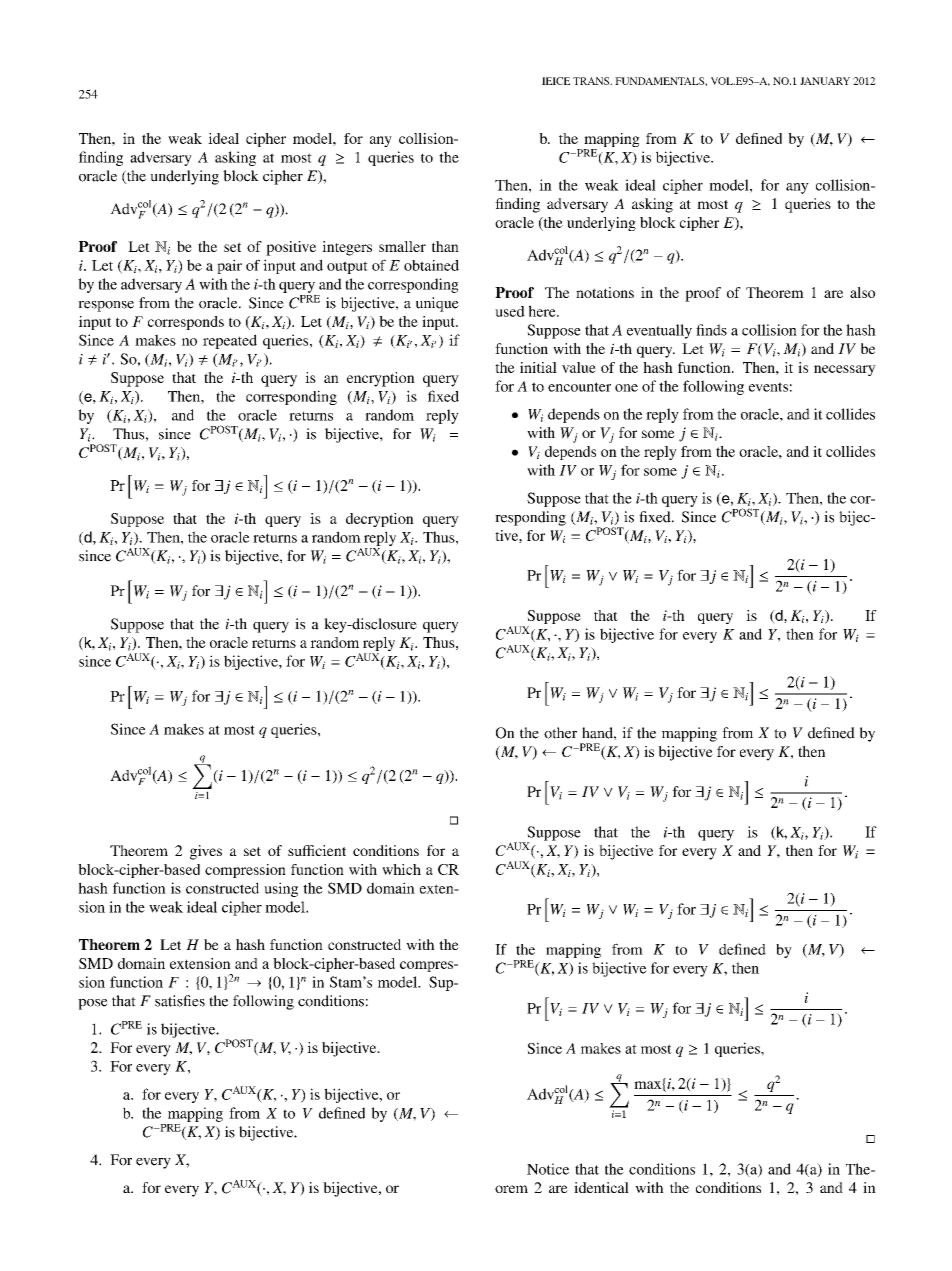  Describe the element at coordinates (626, 388) in the image. I see `one` at that location.
